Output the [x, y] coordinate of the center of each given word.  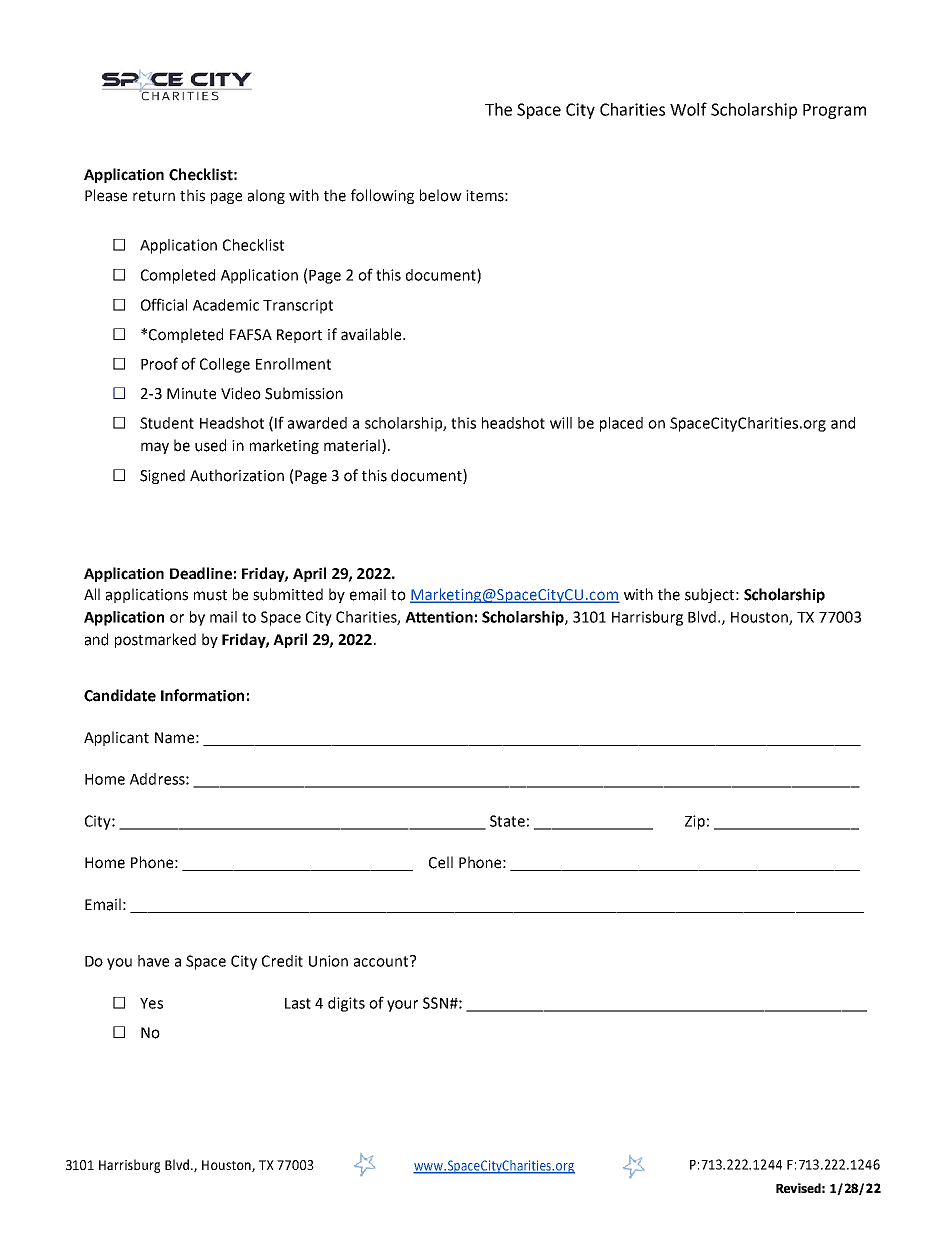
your [402, 1006]
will [561, 423]
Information [202, 695]
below [441, 195]
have [153, 961]
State [507, 821]
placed [621, 424]
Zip [695, 822]
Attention [439, 617]
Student [167, 423]
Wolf [688, 109]
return [154, 196]
